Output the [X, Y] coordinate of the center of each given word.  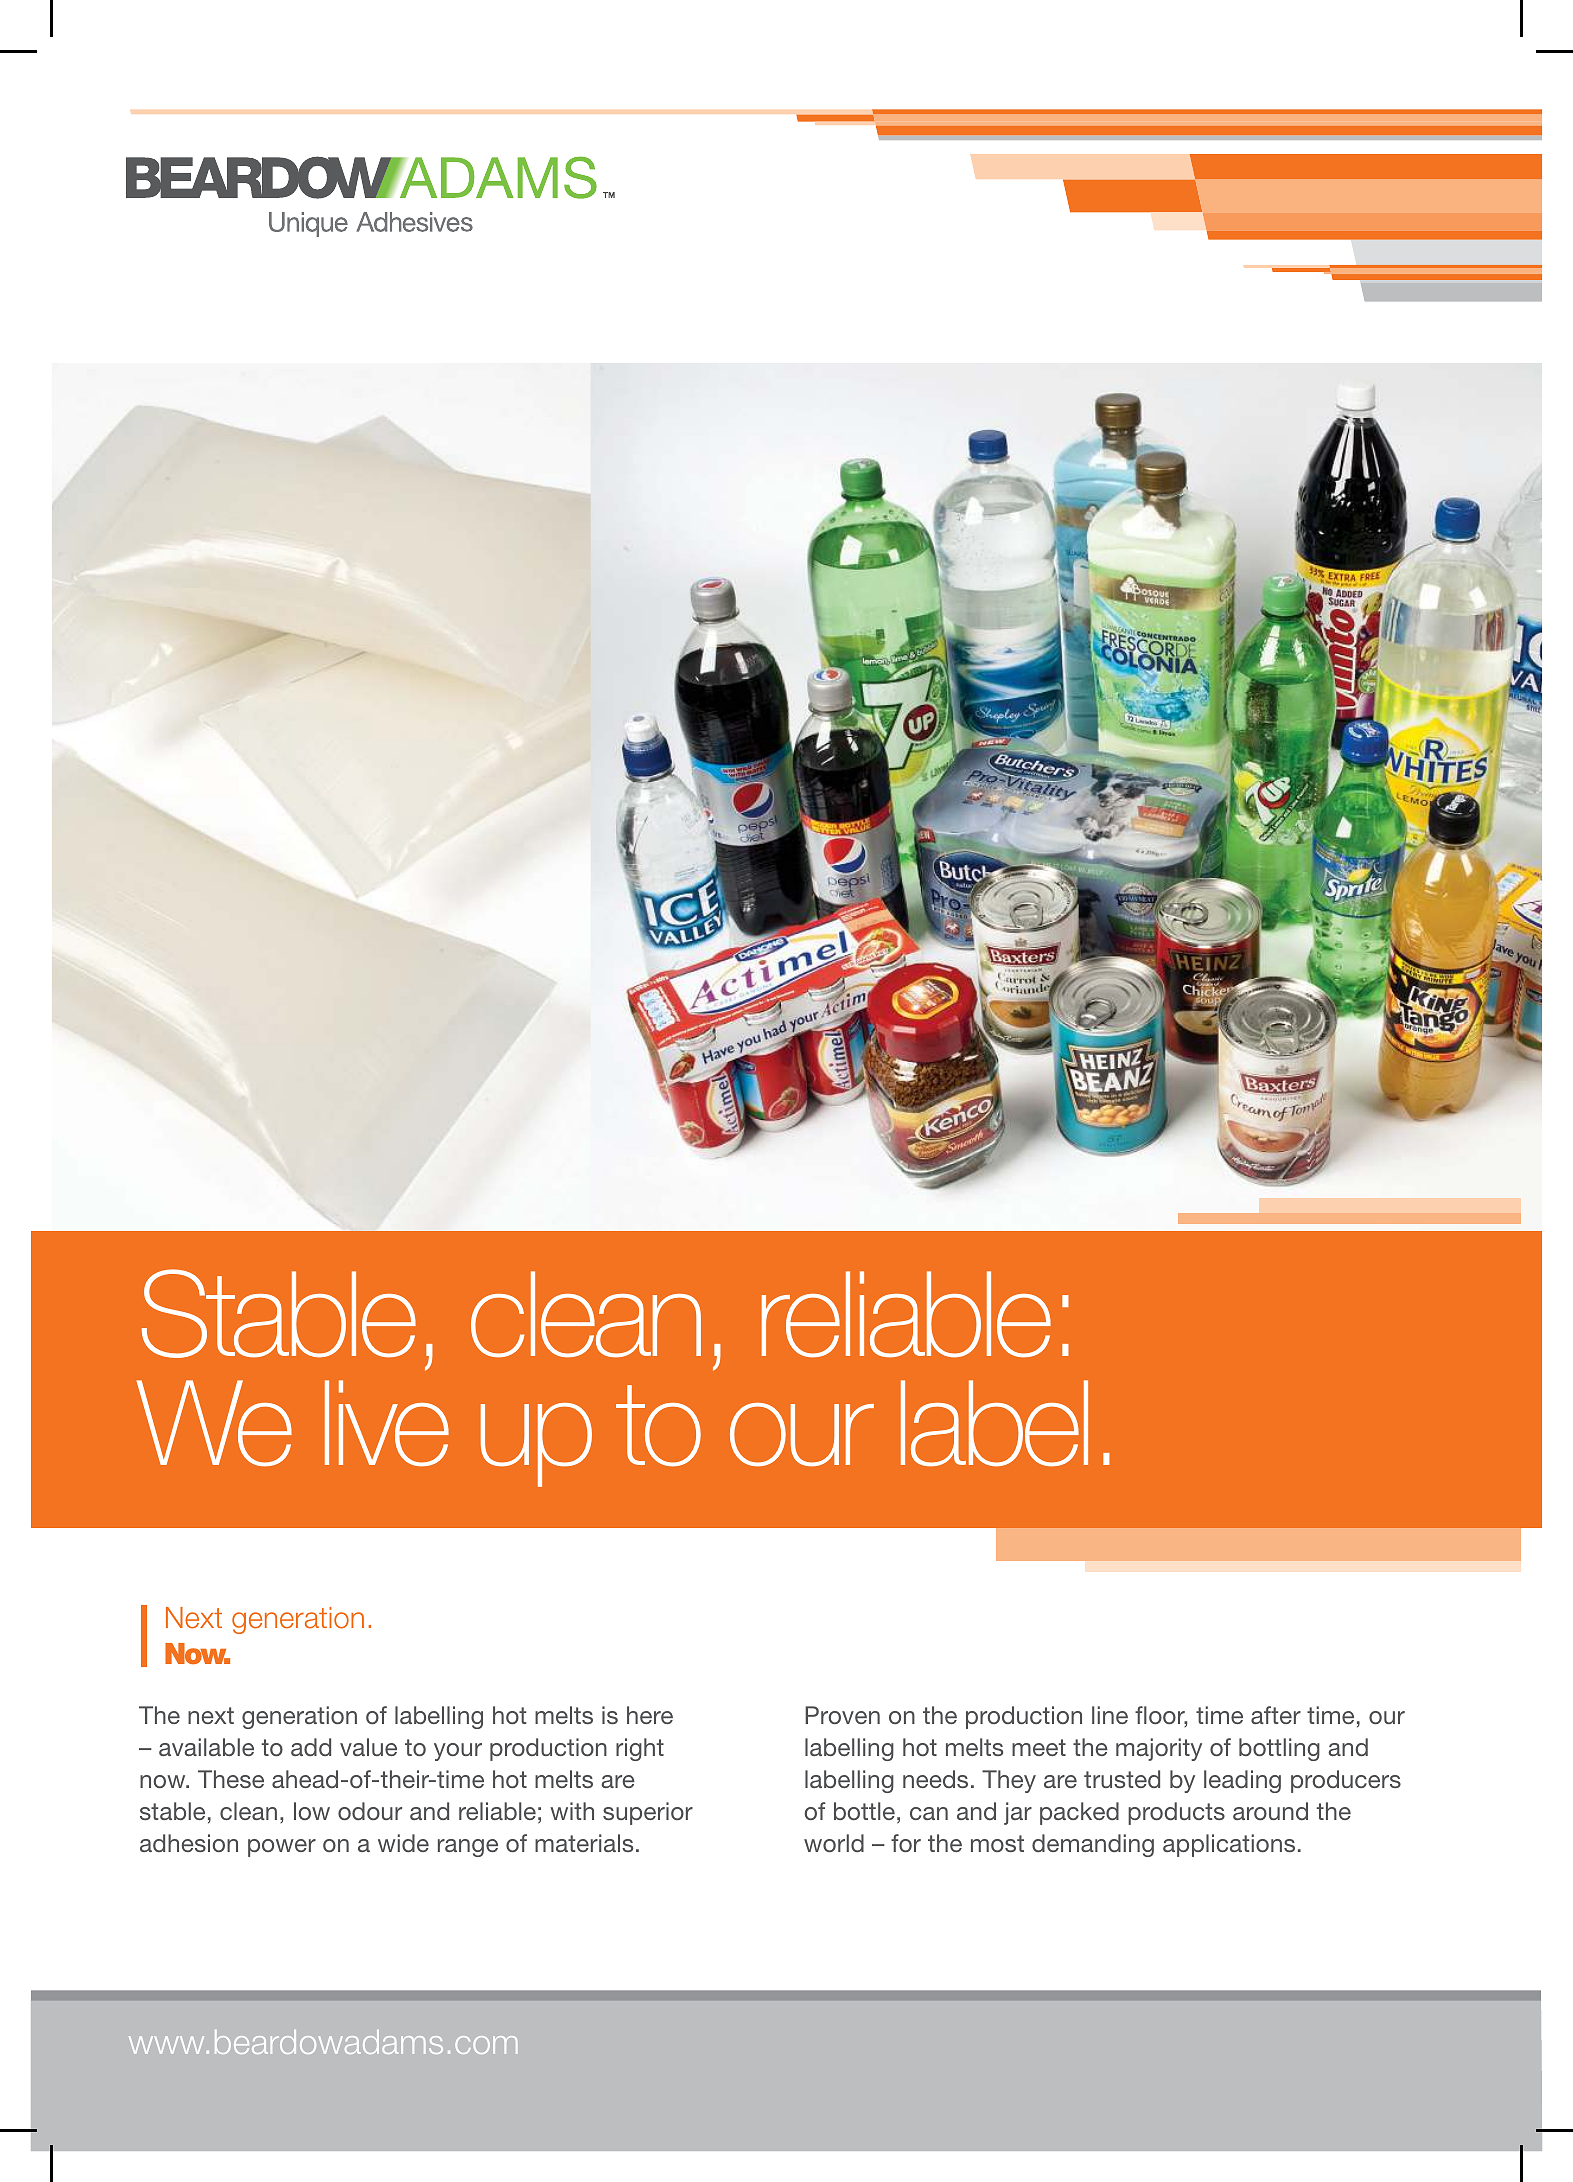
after [1276, 1715]
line [1110, 1715]
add [311, 1747]
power [282, 1848]
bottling [1279, 1749]
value [368, 1747]
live [387, 1423]
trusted [1122, 1779]
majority [1159, 1749]
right [640, 1749]
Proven [842, 1715]
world [834, 1843]
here [650, 1715]
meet [1039, 1747]
